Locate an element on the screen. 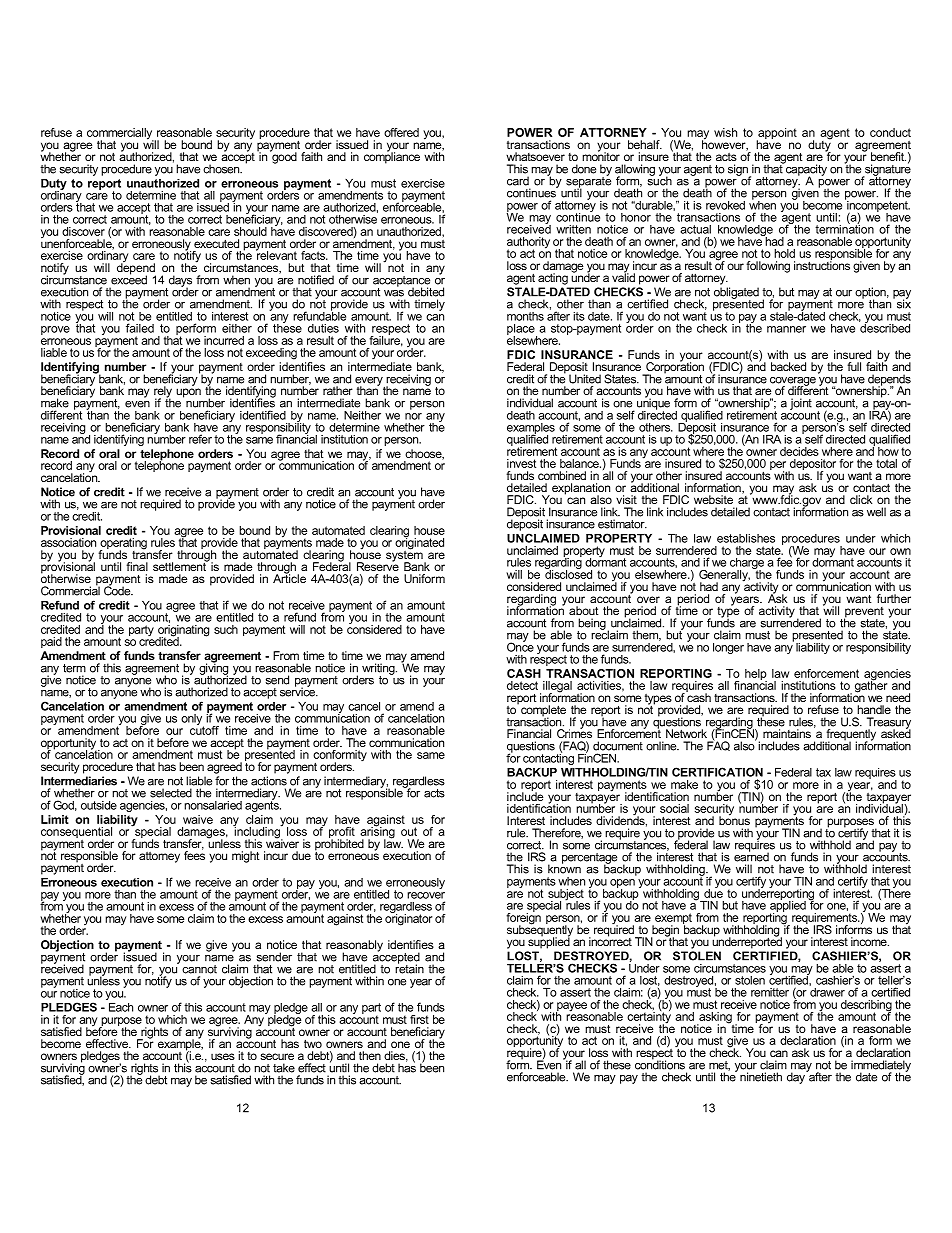 Image resolution: width=952 pixels, height=1233 pixels. further is located at coordinates (894, 598).
